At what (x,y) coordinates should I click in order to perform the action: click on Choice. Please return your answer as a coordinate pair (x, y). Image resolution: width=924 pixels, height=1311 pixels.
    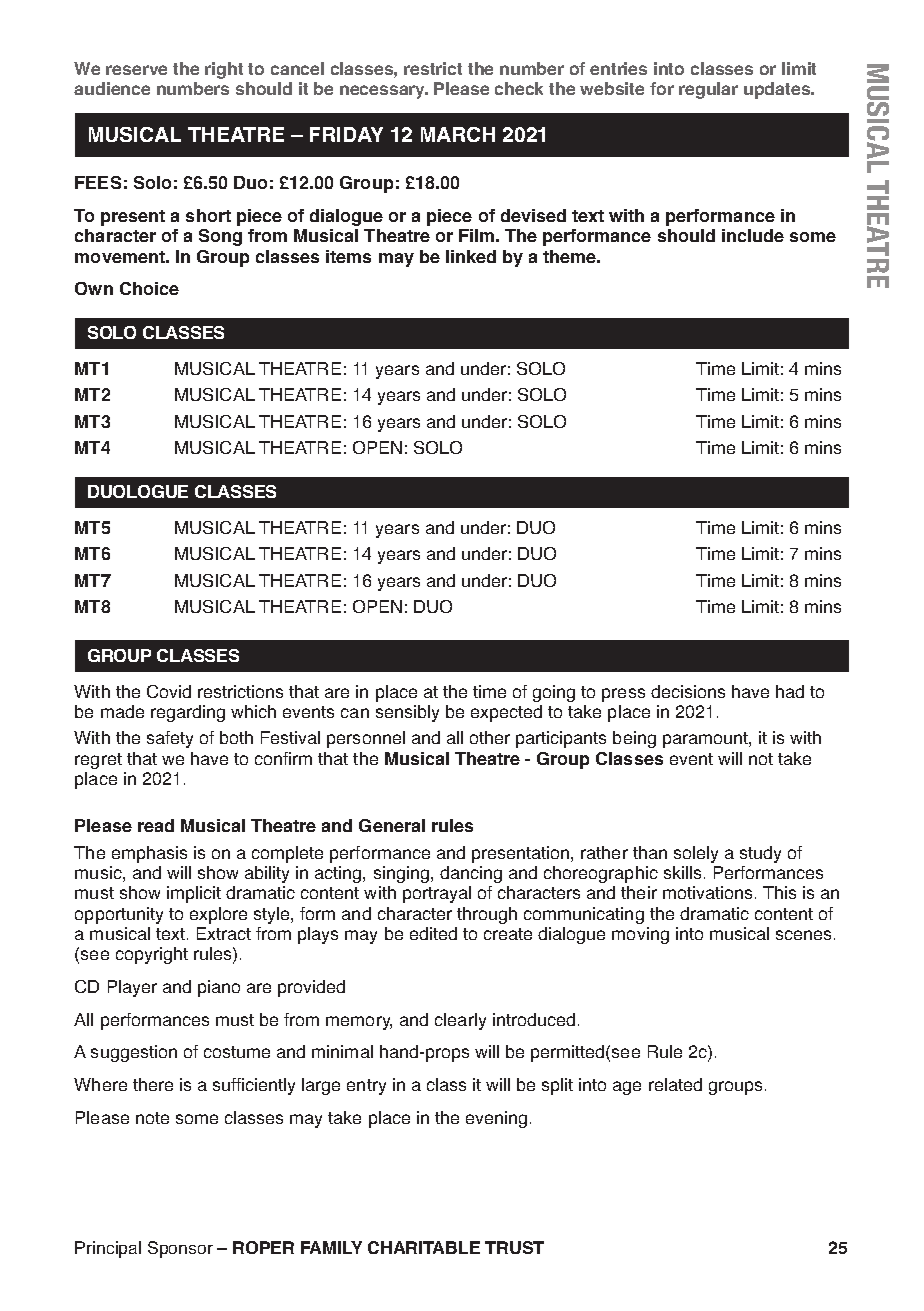
    Looking at the image, I should click on (149, 288).
